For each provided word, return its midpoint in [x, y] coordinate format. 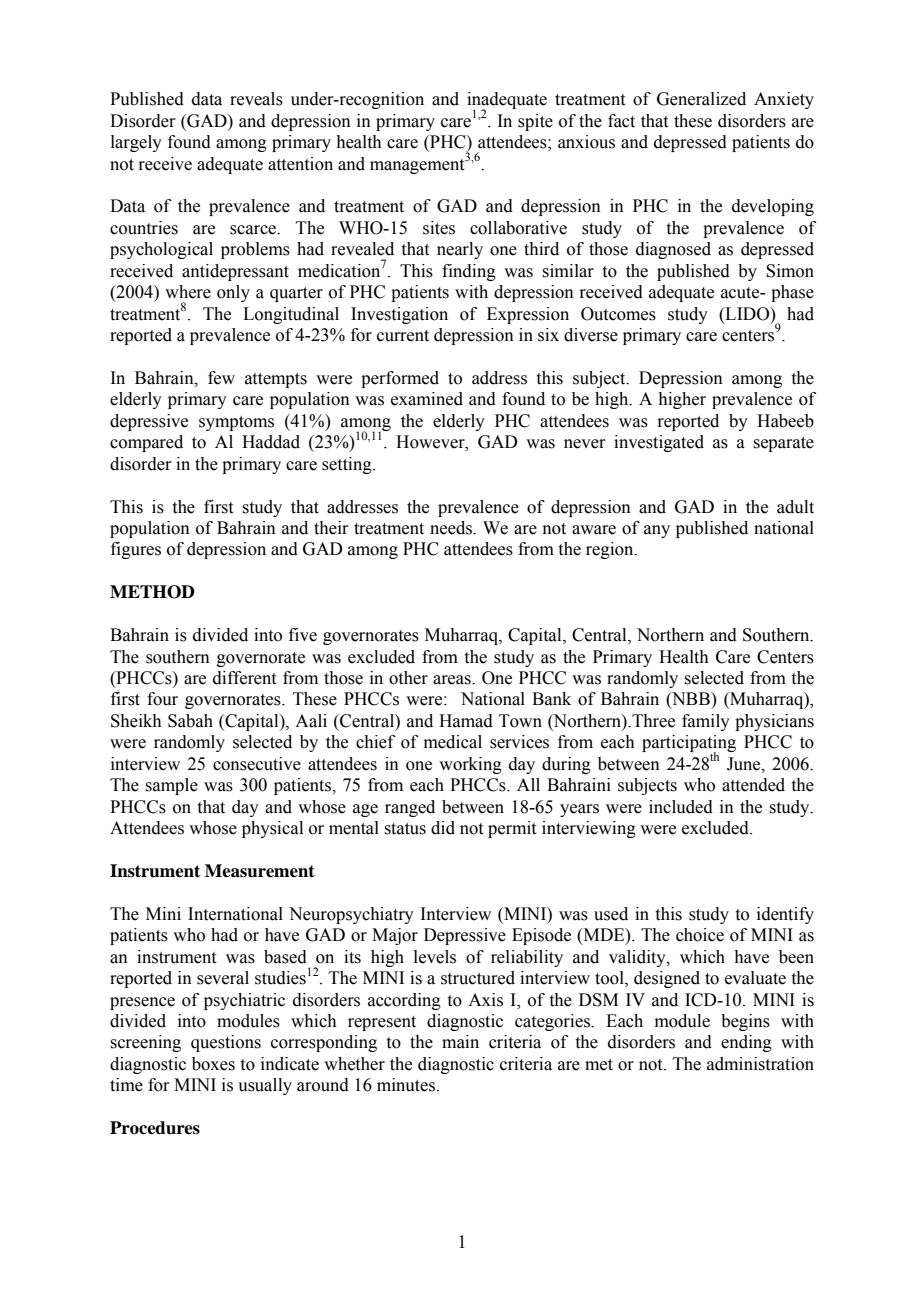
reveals [256, 99]
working [470, 765]
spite [535, 122]
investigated [659, 443]
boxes [213, 1064]
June [745, 764]
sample [171, 786]
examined [427, 399]
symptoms [236, 423]
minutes [406, 1085]
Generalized [701, 99]
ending [746, 1043]
